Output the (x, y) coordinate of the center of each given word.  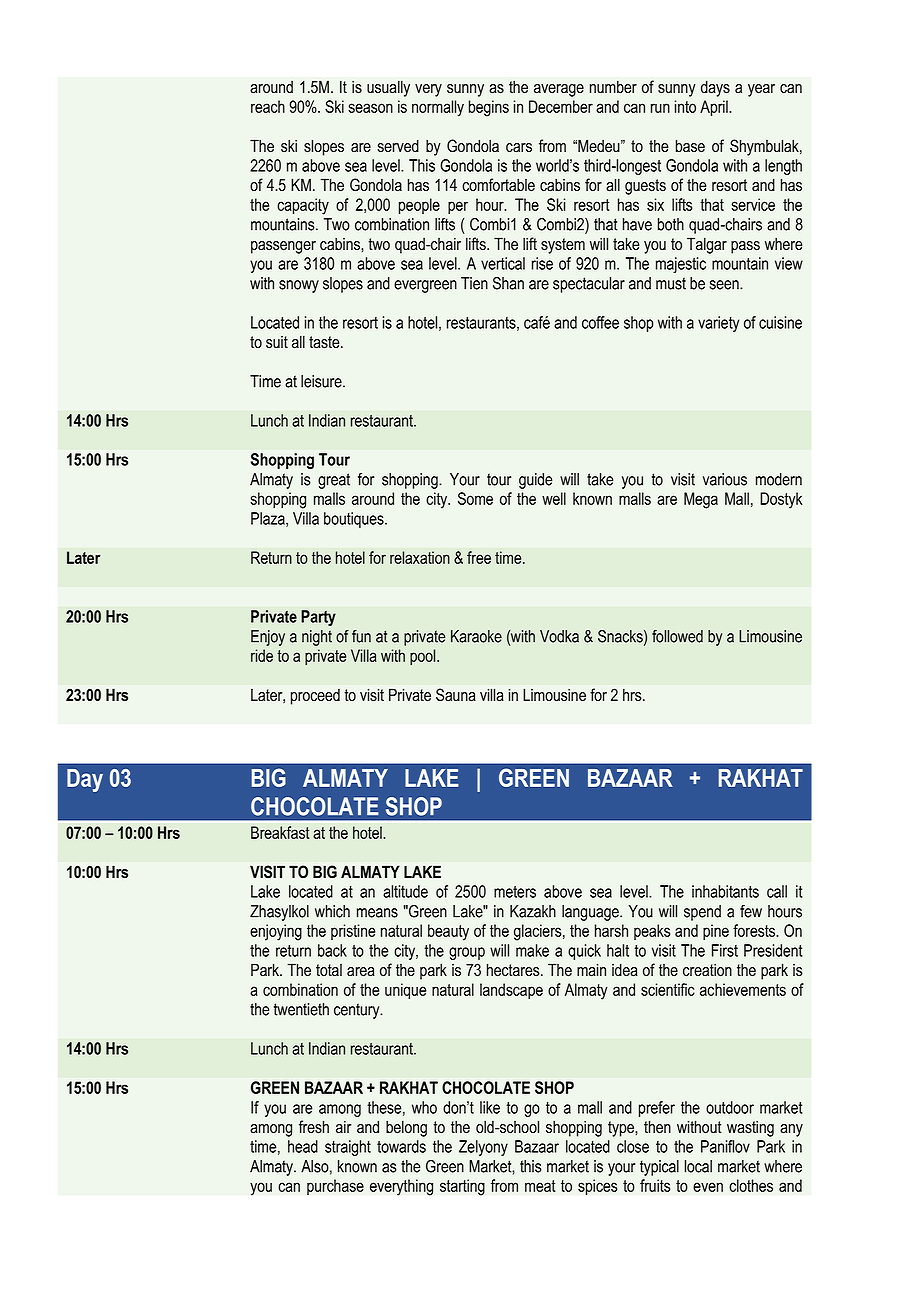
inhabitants (725, 891)
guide (535, 481)
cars (519, 148)
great (334, 481)
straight (348, 1148)
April (715, 108)
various (725, 479)
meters (515, 892)
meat (540, 1186)
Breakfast (280, 832)
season (370, 108)
